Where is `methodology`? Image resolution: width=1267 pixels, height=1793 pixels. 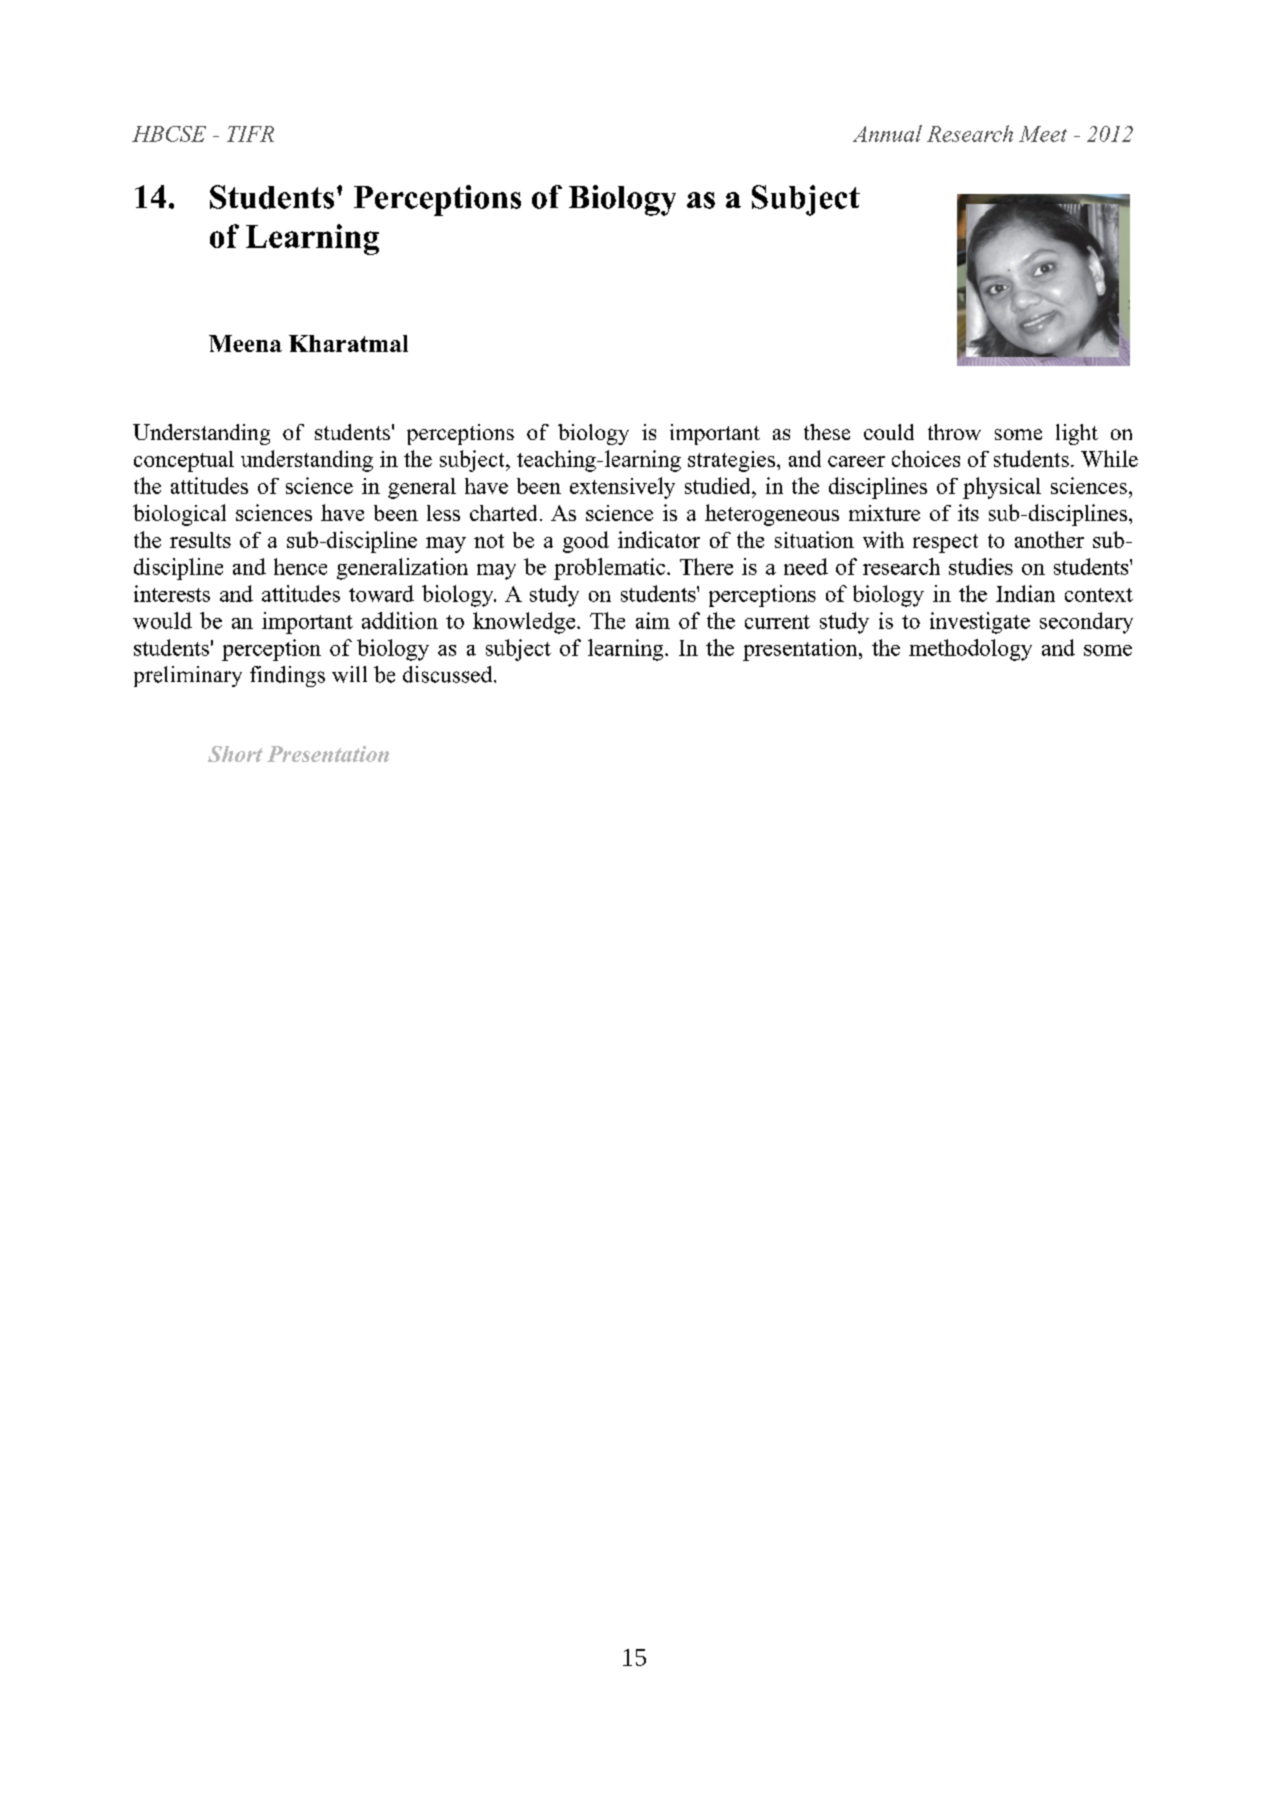
methodology is located at coordinates (970, 650).
